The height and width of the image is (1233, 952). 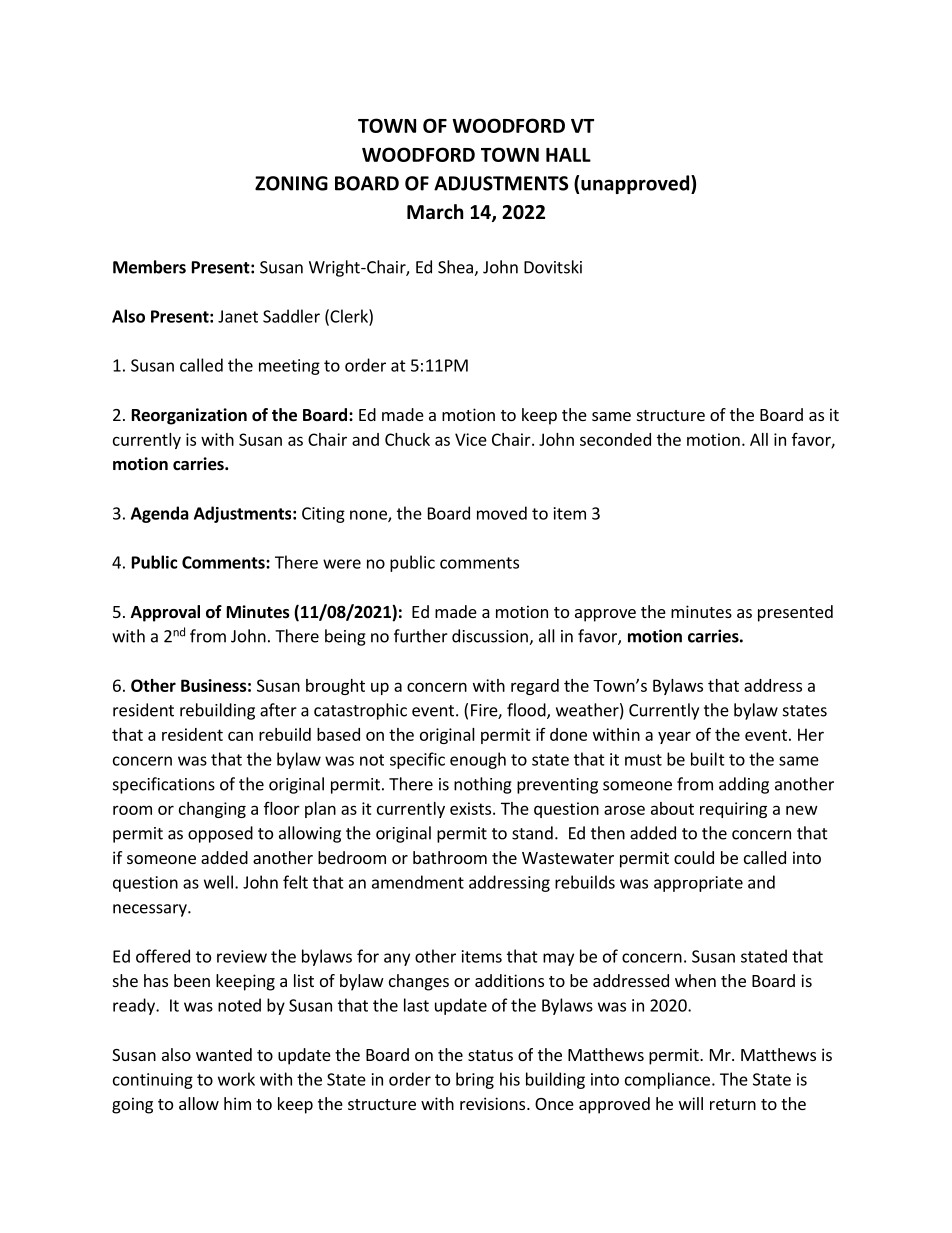 What do you see at coordinates (165, 613) in the image?
I see `Approval` at bounding box center [165, 613].
